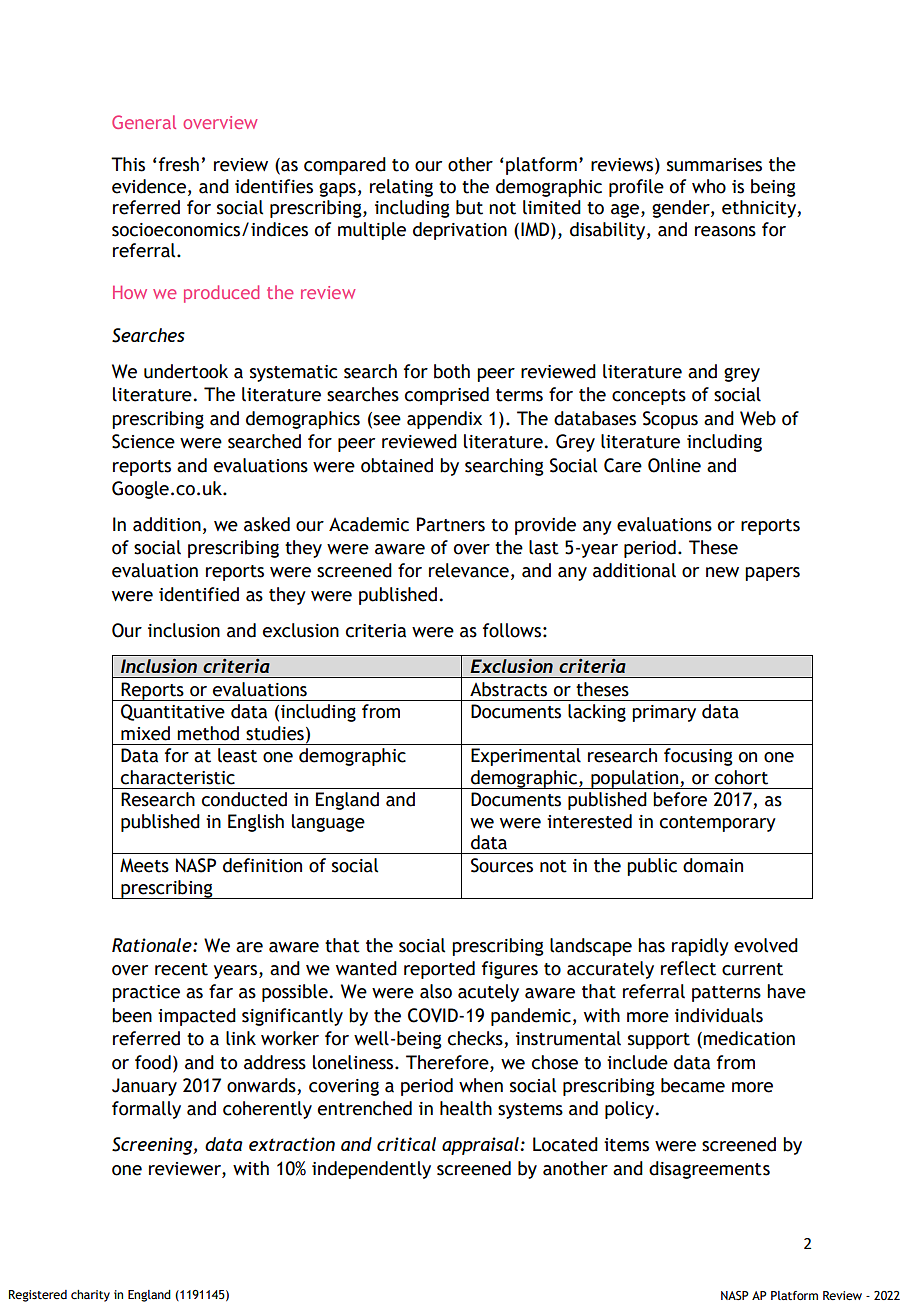 The width and height of the screenshot is (924, 1308). I want to click on charity, so click(90, 1296).
